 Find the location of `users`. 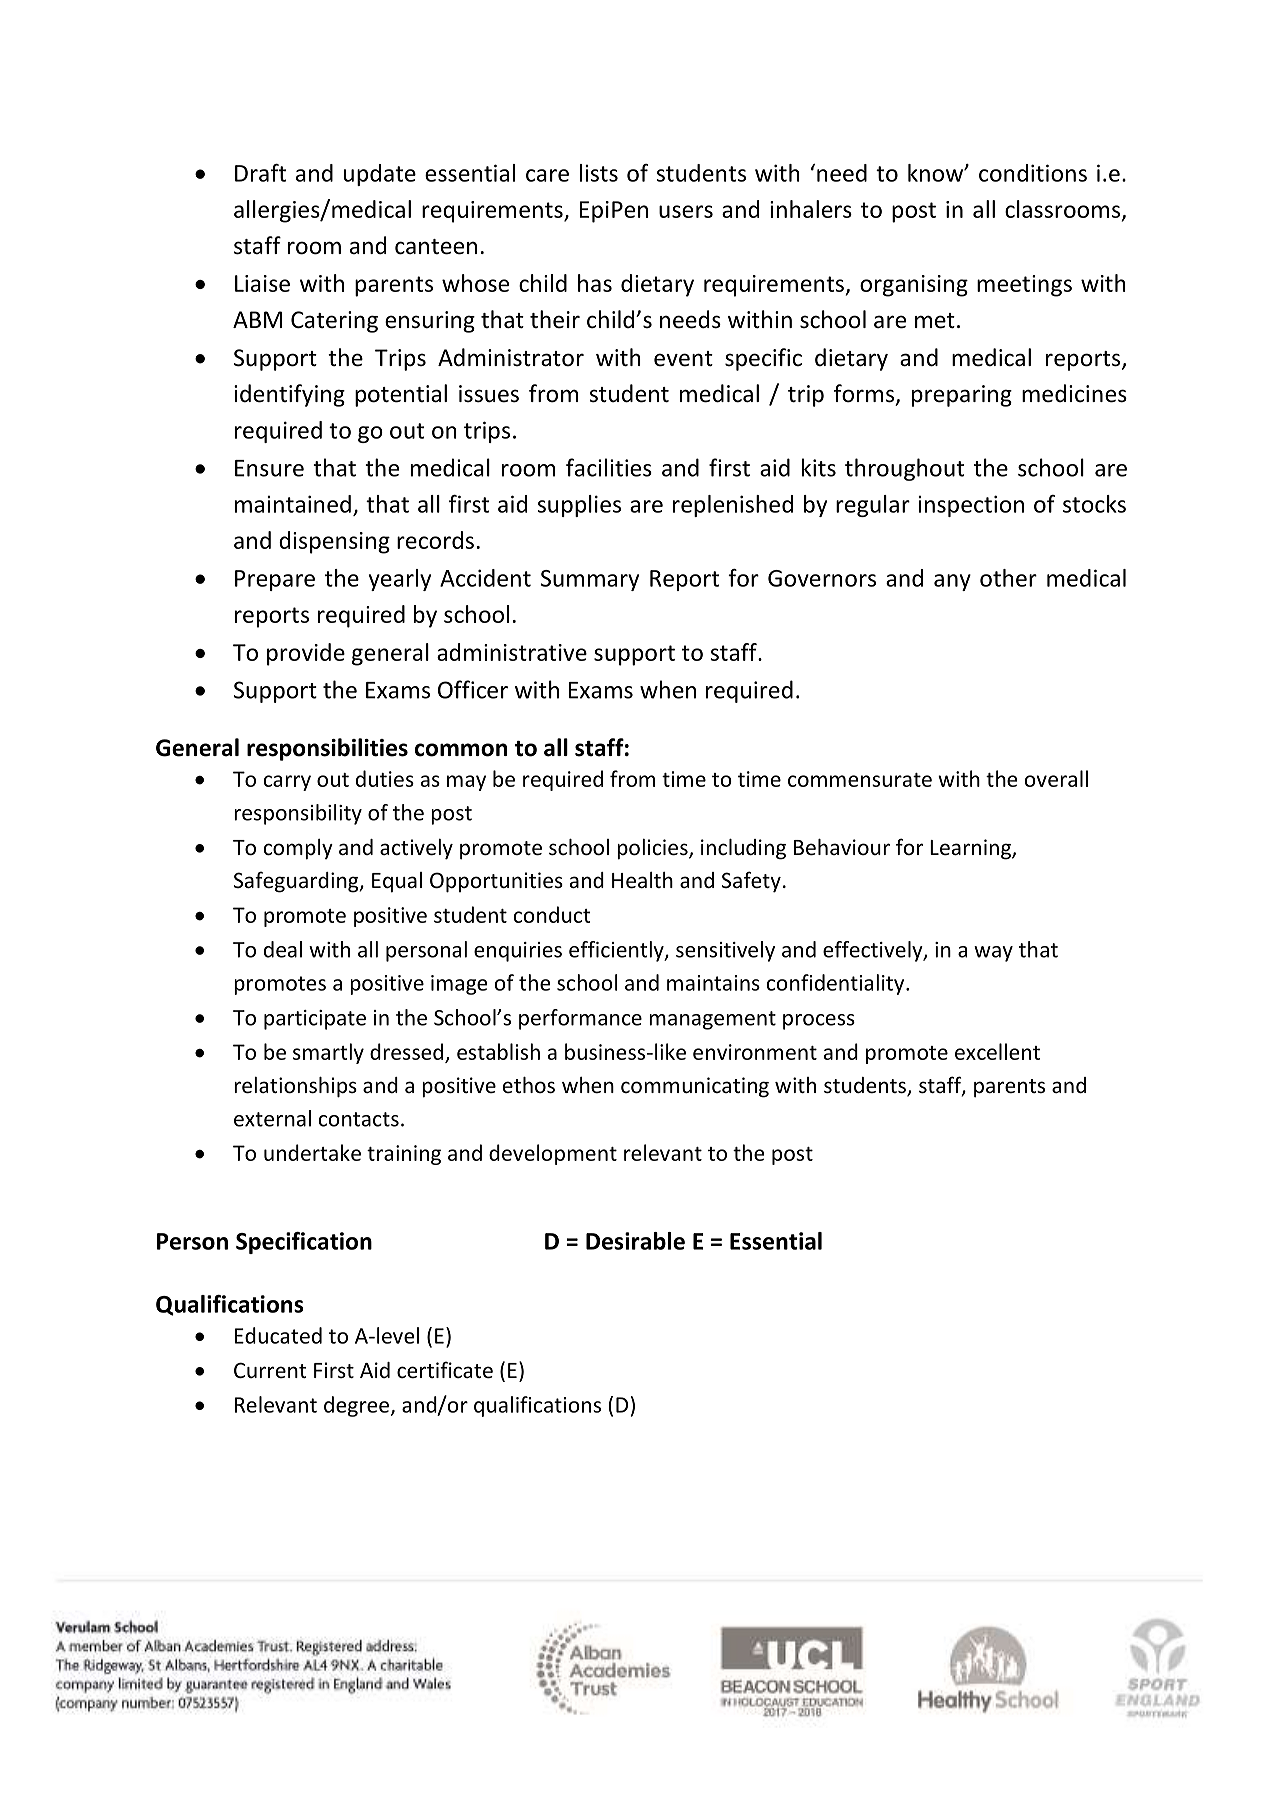

users is located at coordinates (686, 211).
